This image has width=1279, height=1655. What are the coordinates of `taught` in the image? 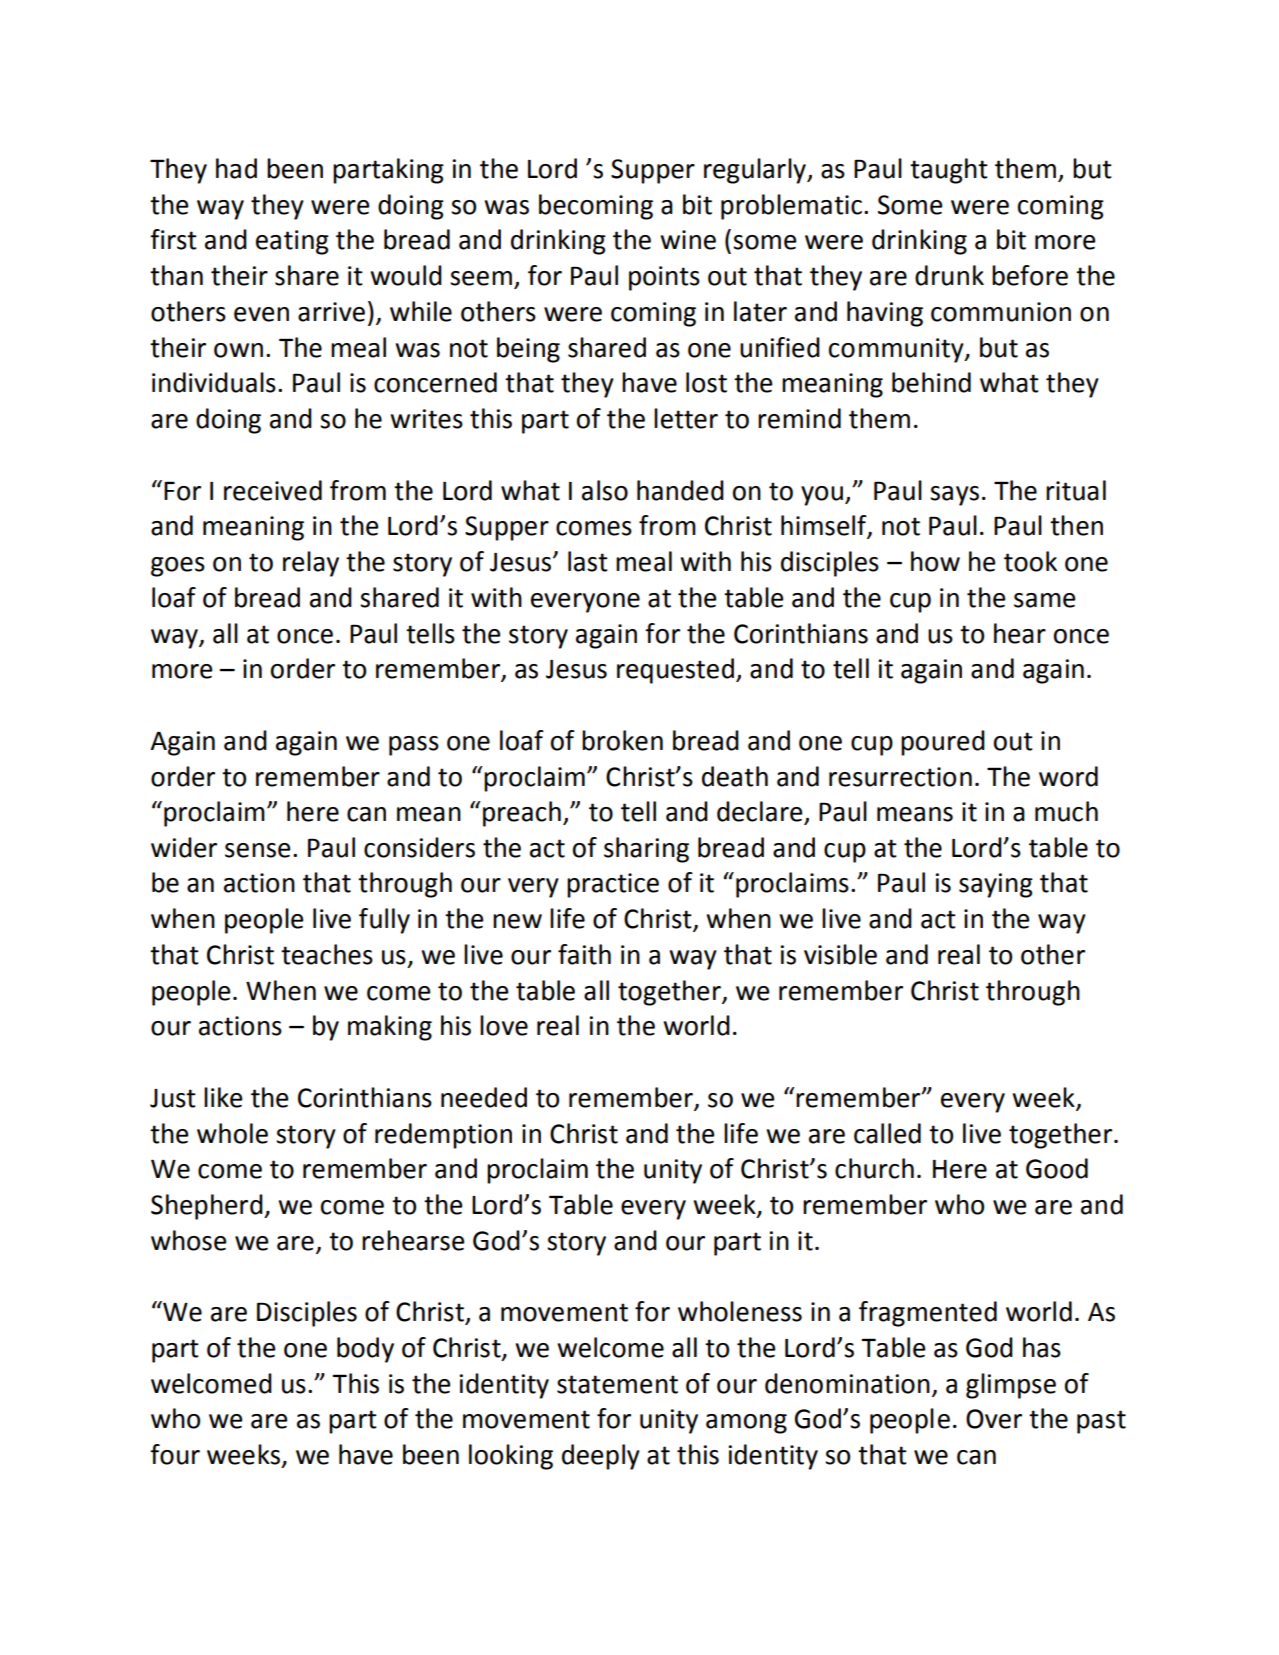 It's located at (949, 171).
